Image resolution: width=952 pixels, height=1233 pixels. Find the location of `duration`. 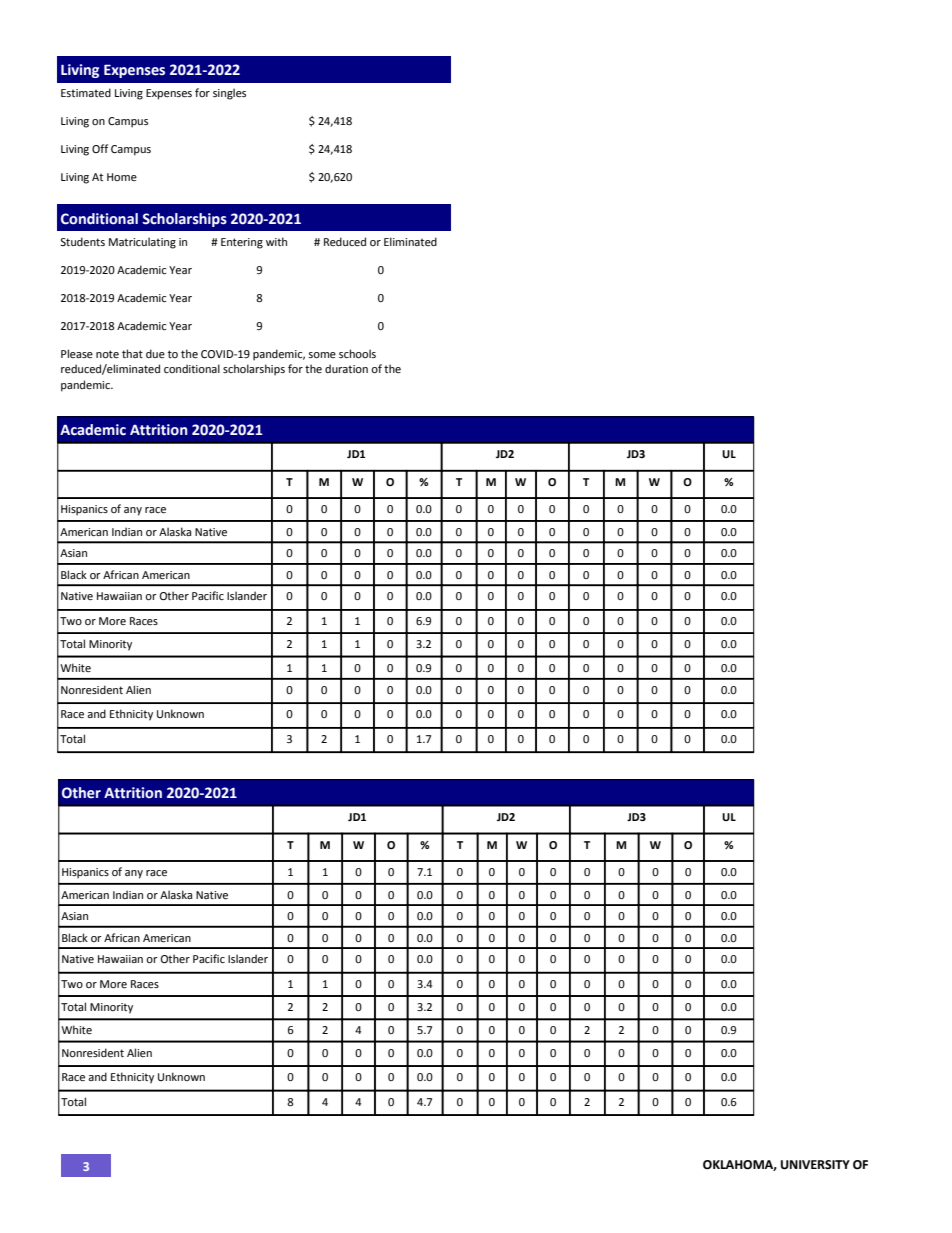

duration is located at coordinates (346, 368).
